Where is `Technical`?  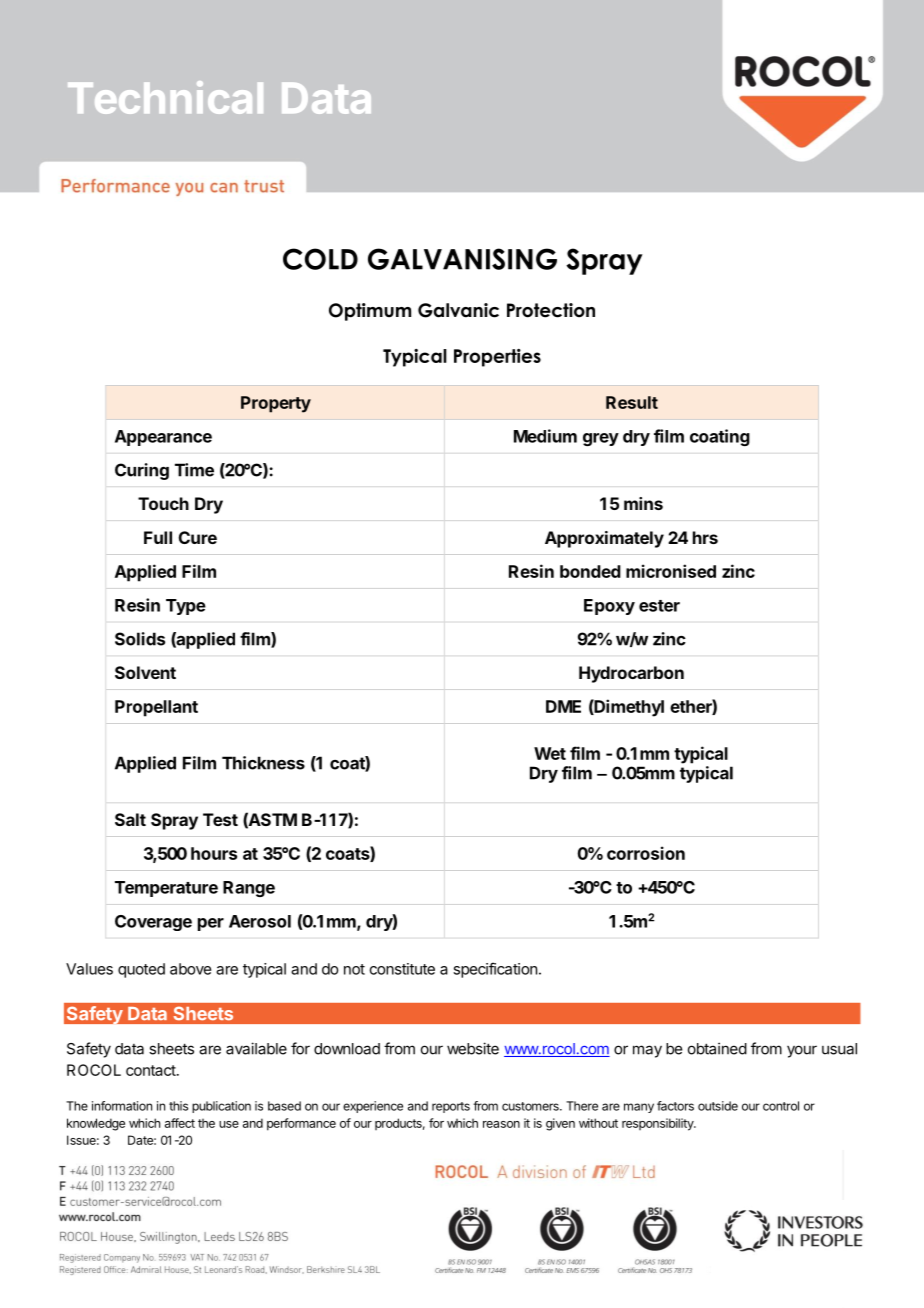 Technical is located at coordinates (165, 97).
